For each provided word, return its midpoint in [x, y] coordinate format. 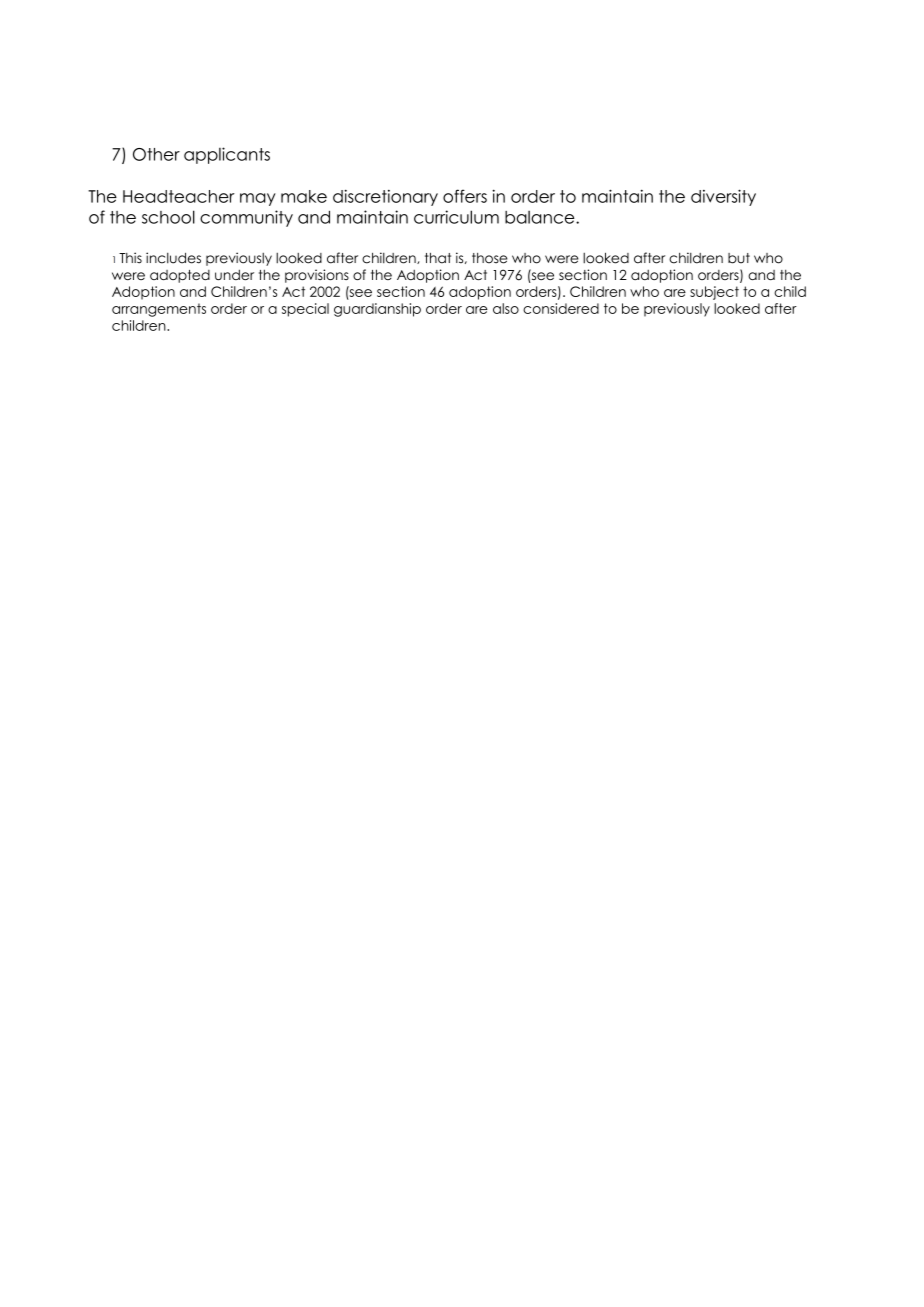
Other [156, 154]
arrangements [159, 310]
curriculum [456, 217]
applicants [227, 155]
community [246, 218]
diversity [723, 197]
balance [541, 217]
